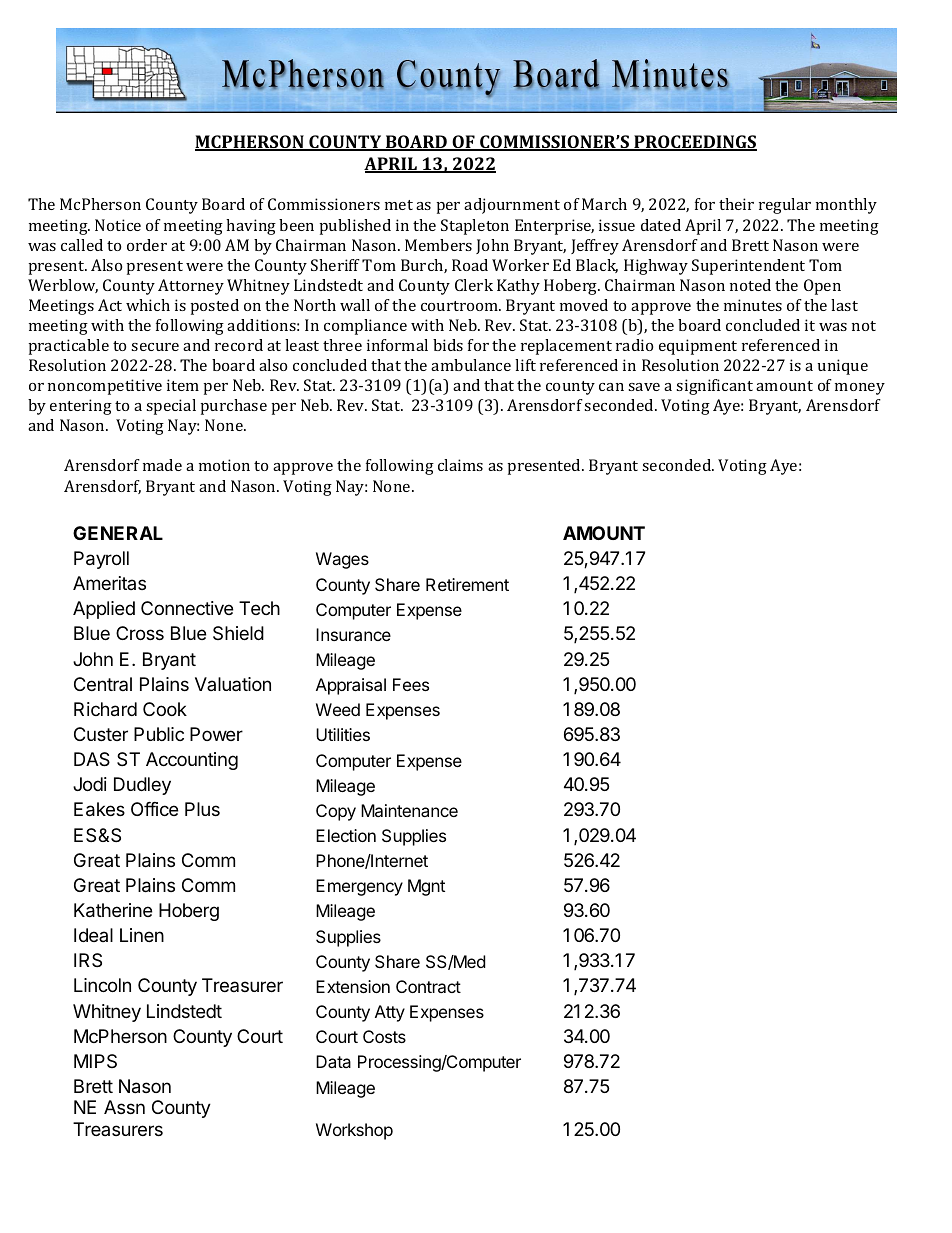  What do you see at coordinates (785, 206) in the page?
I see `regular` at bounding box center [785, 206].
